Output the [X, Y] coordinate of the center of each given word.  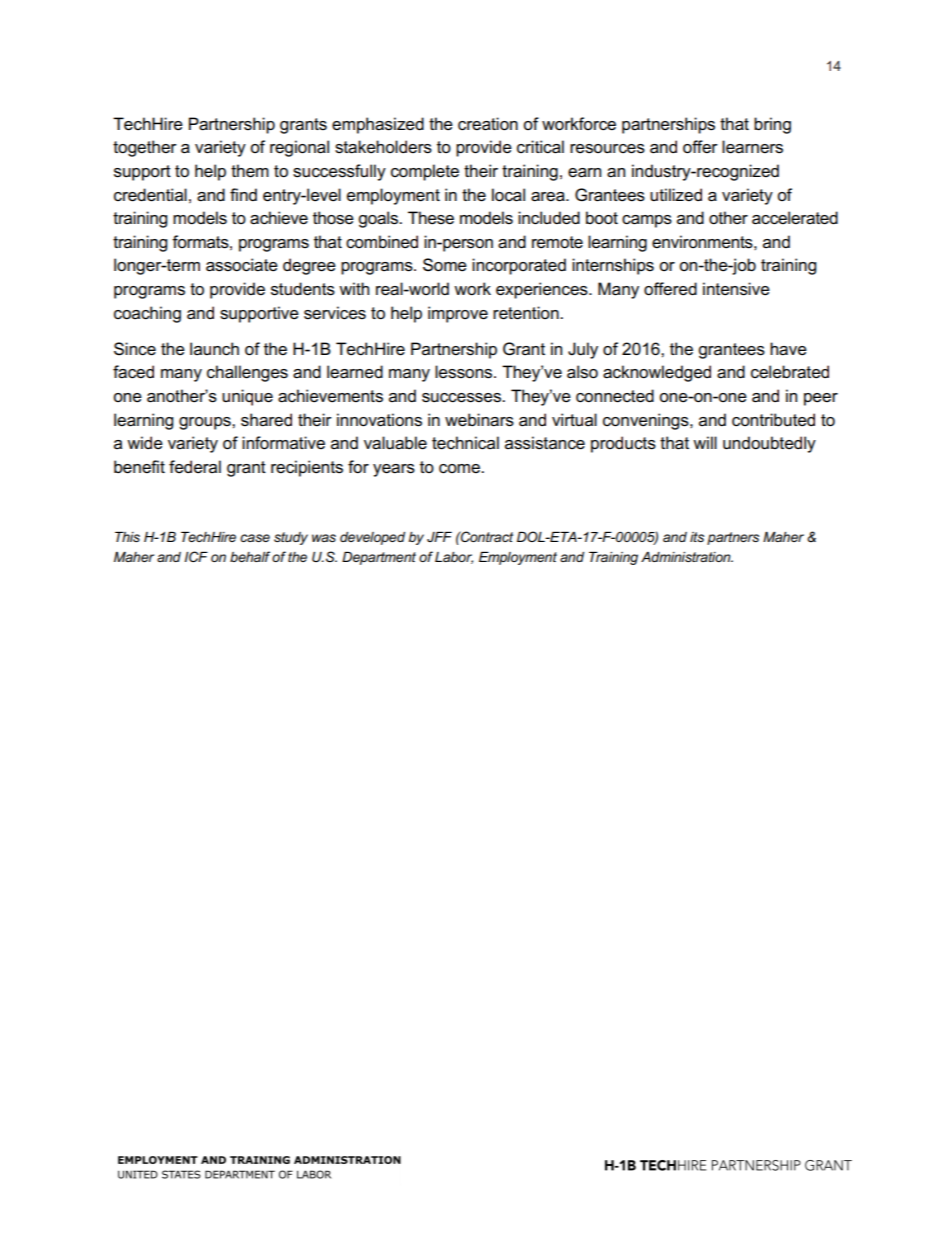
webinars [479, 420]
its [697, 537]
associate [242, 265]
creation [488, 124]
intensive [736, 289]
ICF [196, 556]
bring [772, 125]
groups [206, 423]
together [145, 148]
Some [445, 265]
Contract [486, 536]
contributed [773, 420]
